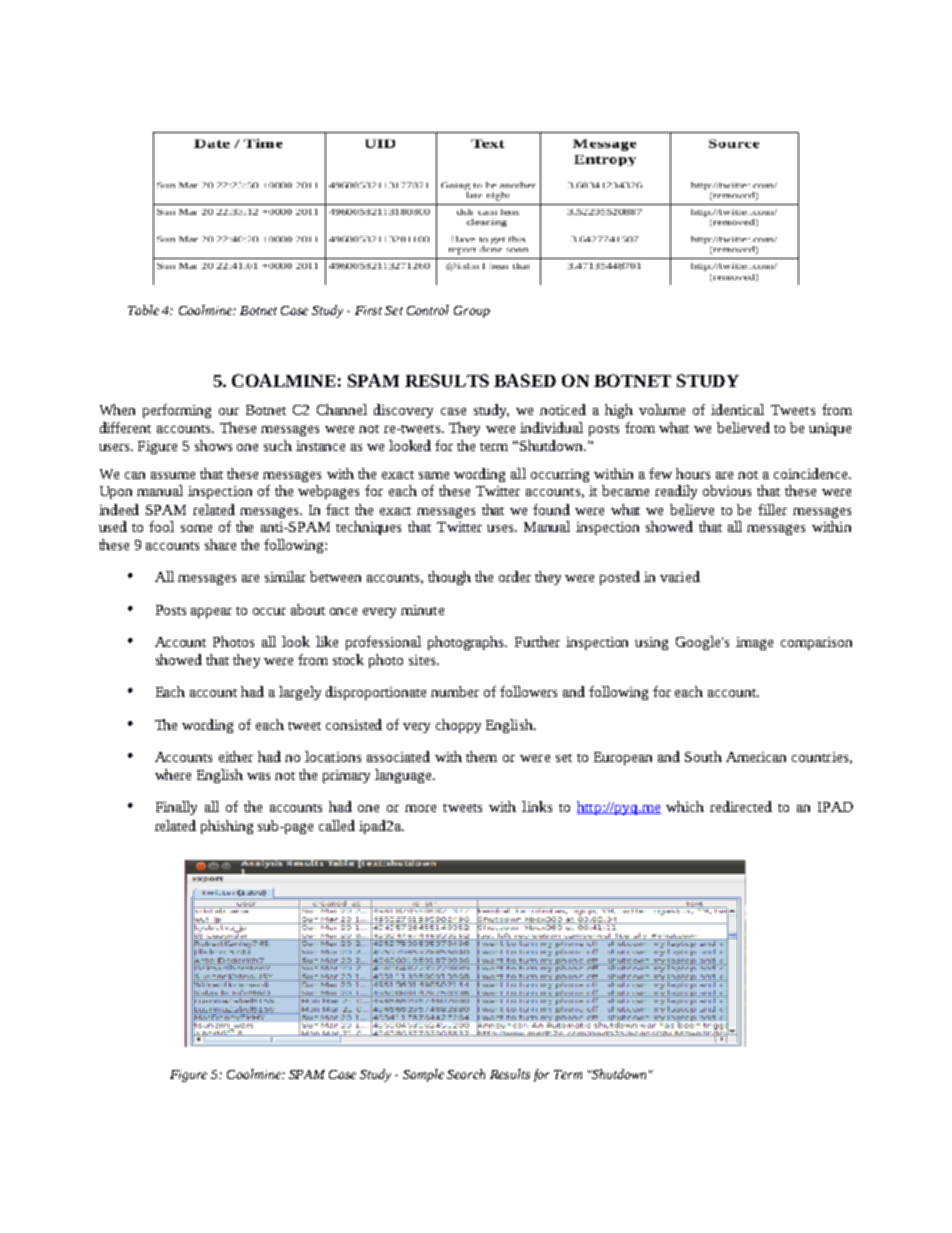 The width and height of the image is (952, 1233). I want to click on them, so click(481, 756).
